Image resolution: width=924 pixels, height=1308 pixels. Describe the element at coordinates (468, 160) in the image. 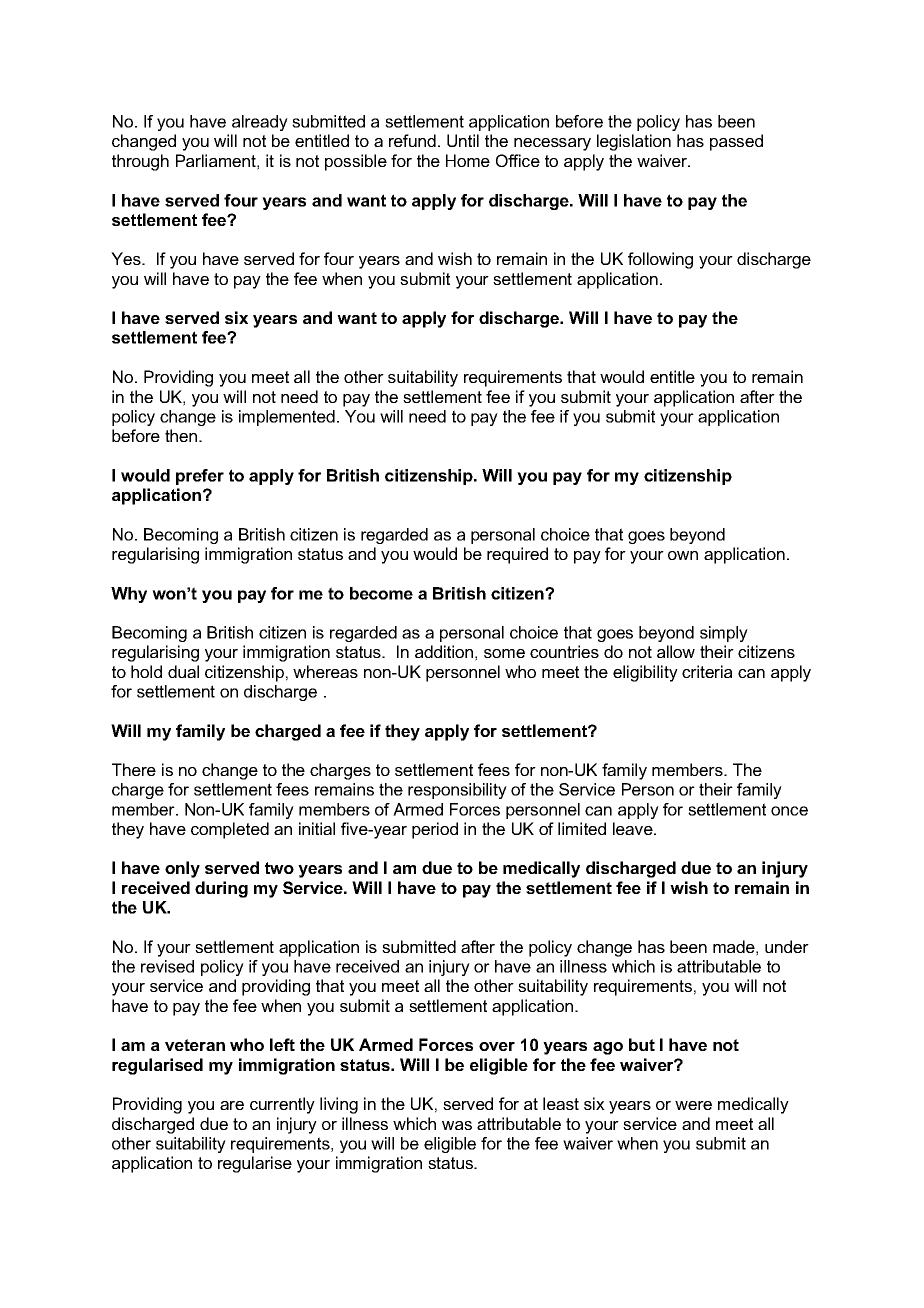

I see `Home` at that location.
